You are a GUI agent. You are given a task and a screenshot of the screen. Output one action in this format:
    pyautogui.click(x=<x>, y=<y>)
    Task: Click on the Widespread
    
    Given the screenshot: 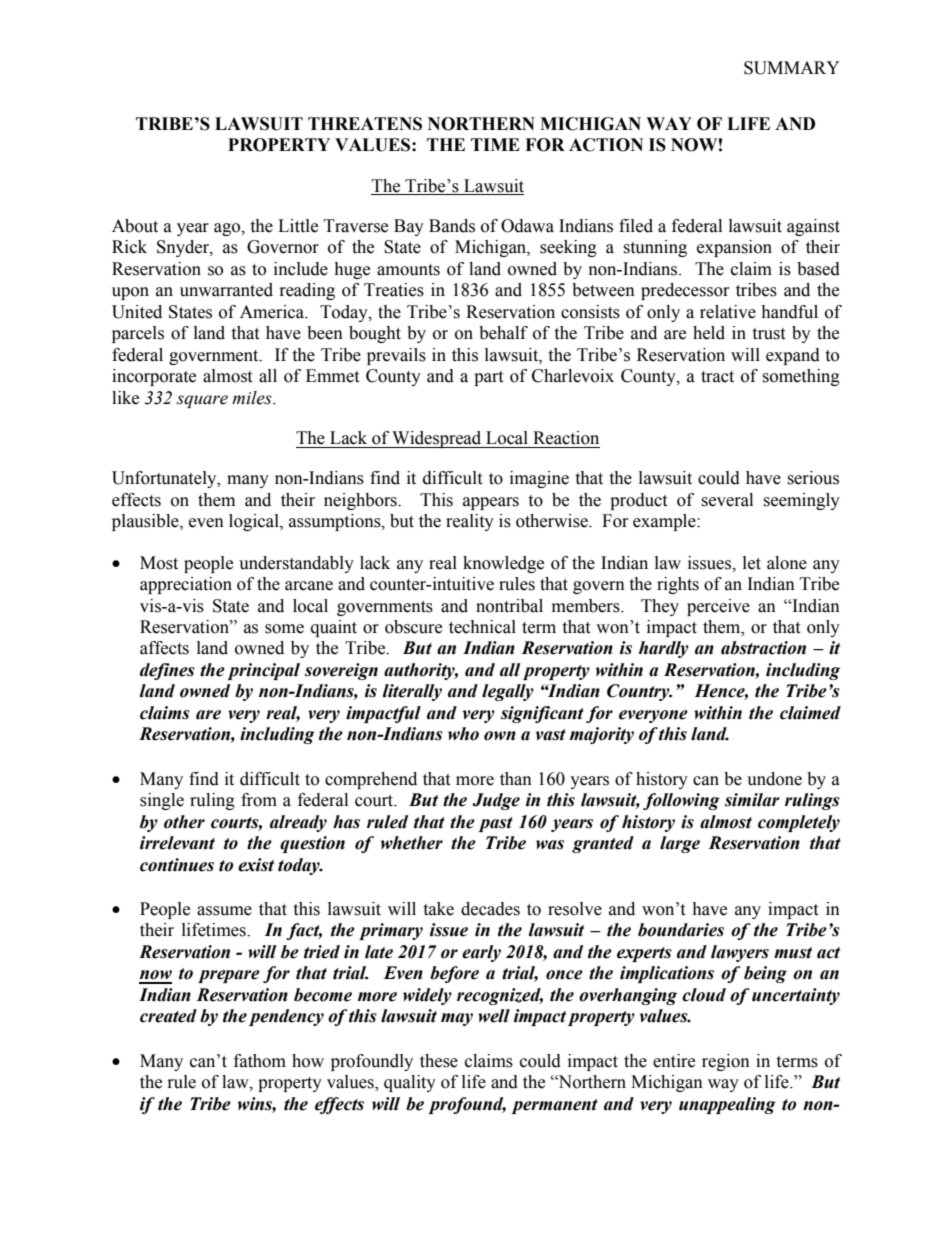 What is the action you would take?
    pyautogui.click(x=437, y=439)
